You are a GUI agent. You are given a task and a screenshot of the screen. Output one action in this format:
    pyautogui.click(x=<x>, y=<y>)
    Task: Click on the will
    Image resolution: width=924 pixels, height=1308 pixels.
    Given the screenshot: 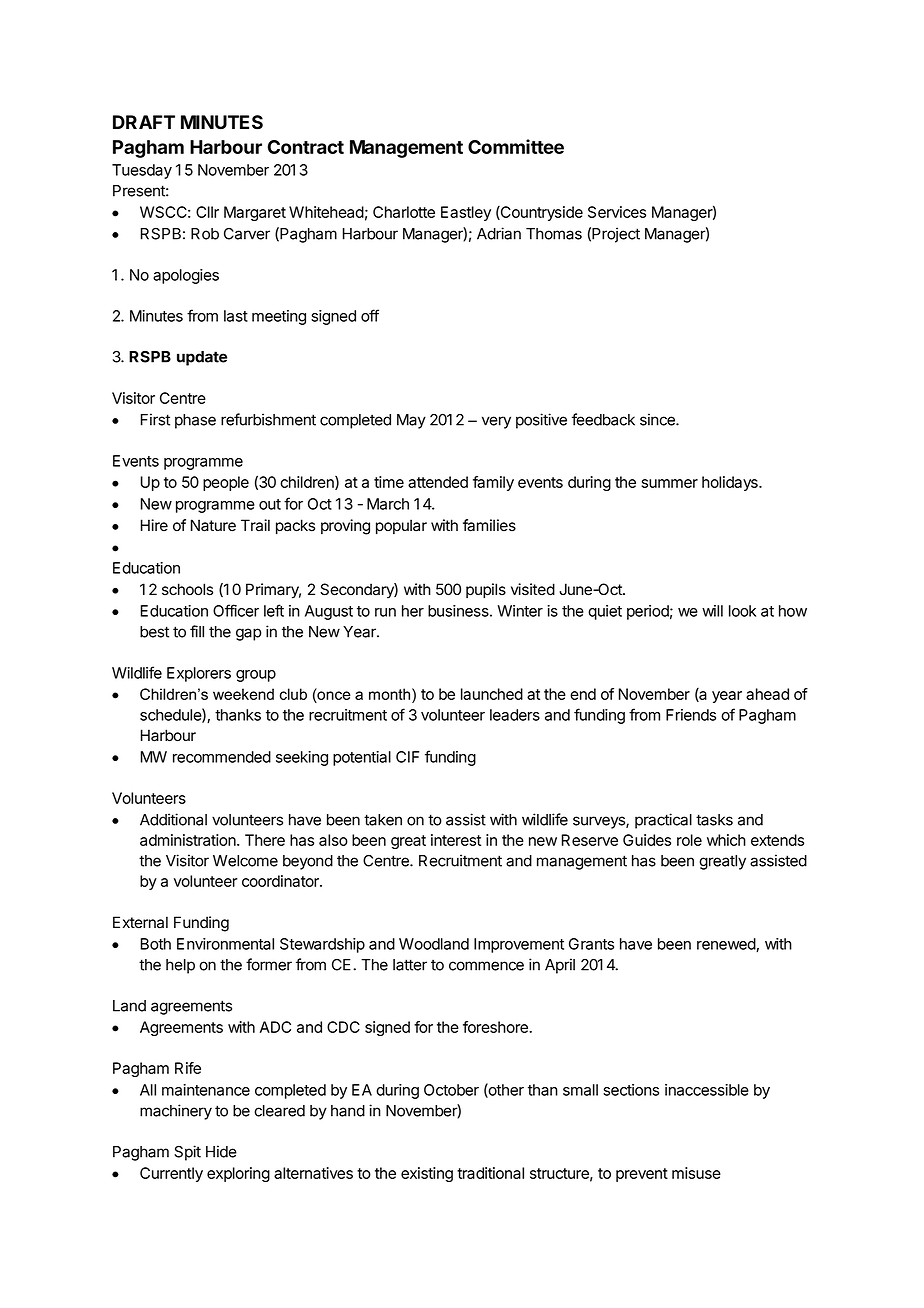 What is the action you would take?
    pyautogui.click(x=712, y=611)
